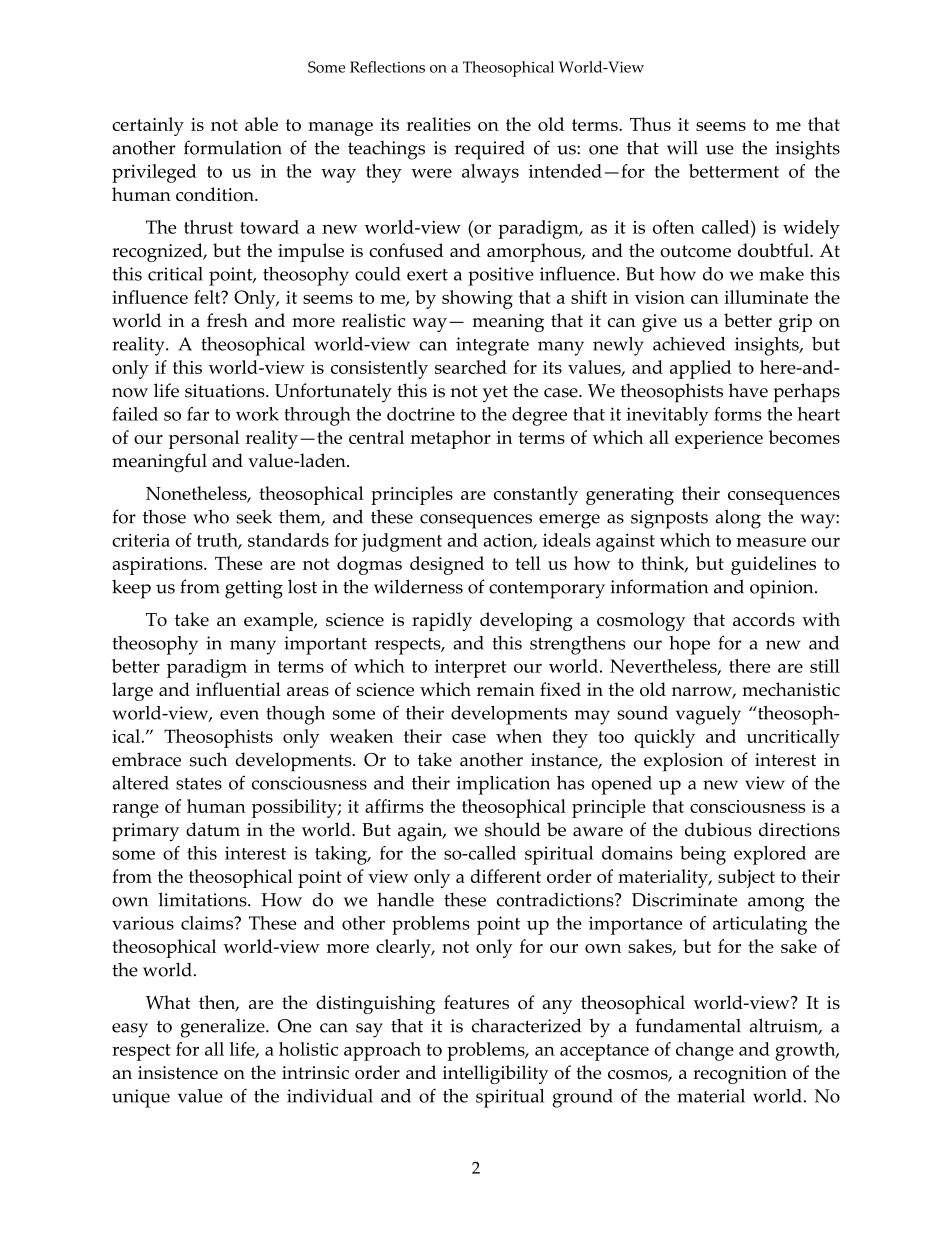 The width and height of the screenshot is (952, 1233). I want to click on realities, so click(439, 124).
